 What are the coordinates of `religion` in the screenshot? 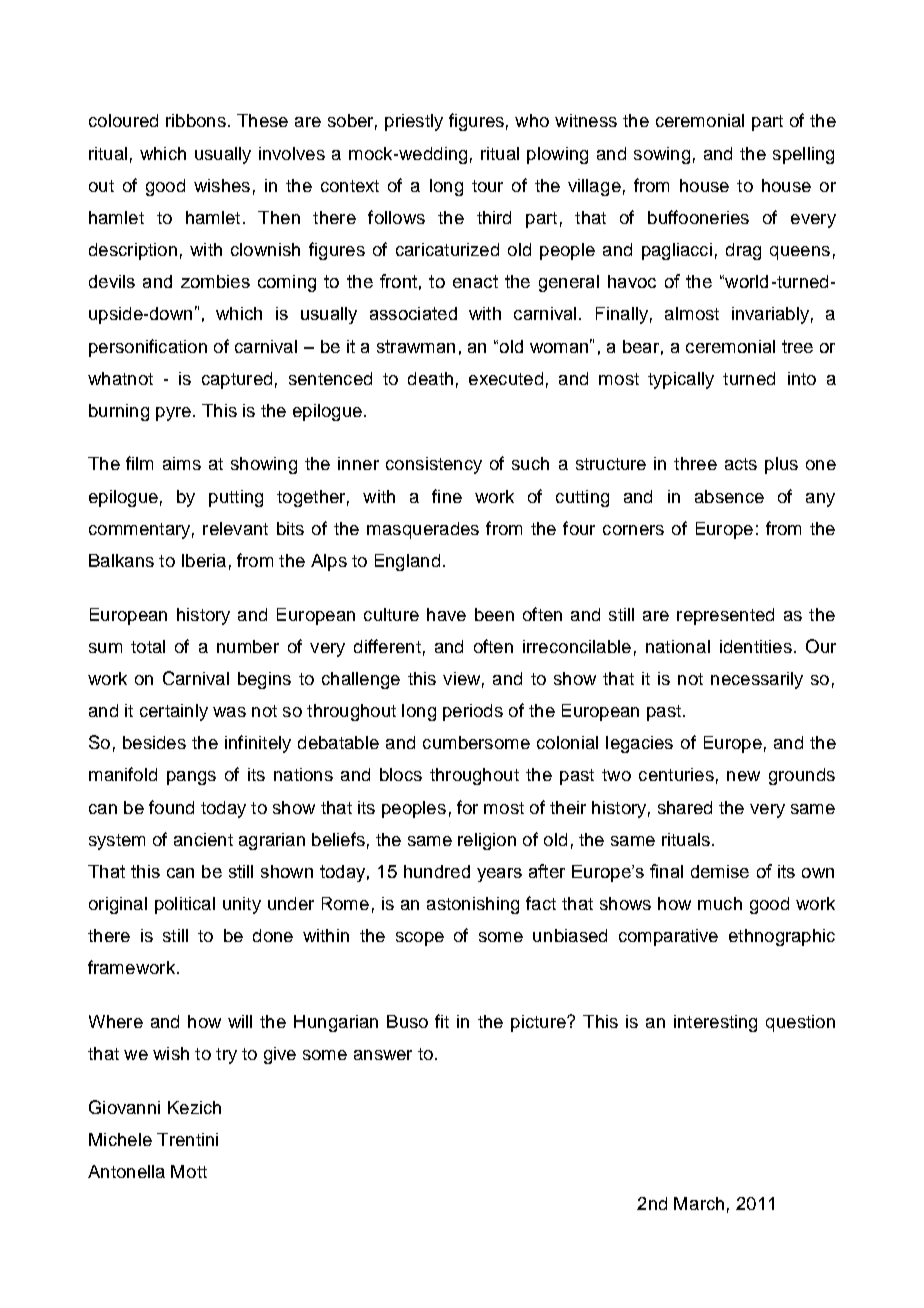 It's located at (487, 841).
